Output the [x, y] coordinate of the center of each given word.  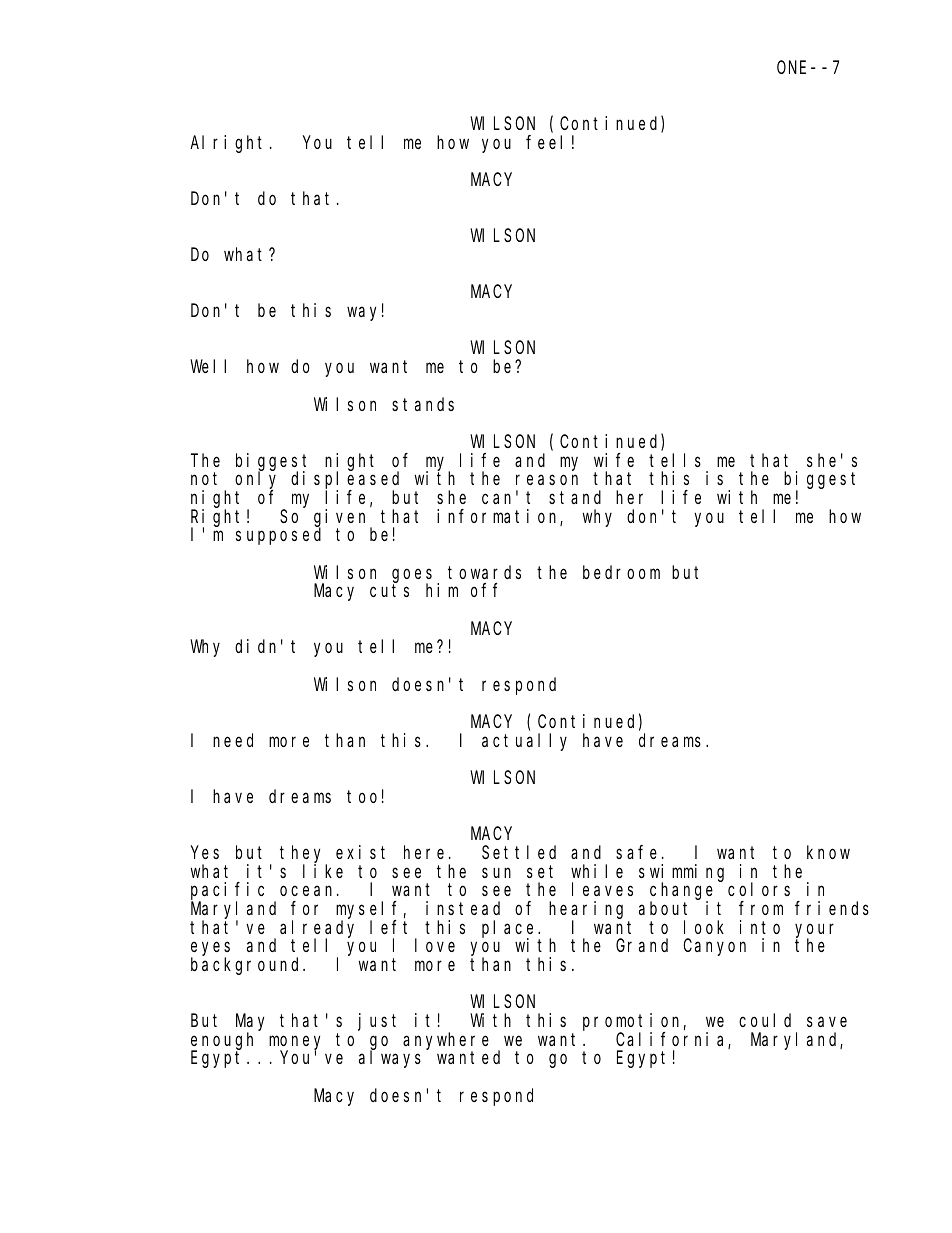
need [233, 740]
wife [614, 460]
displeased [345, 481]
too [362, 796]
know [828, 852]
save [827, 1022]
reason [547, 480]
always [390, 1059]
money [294, 1043]
